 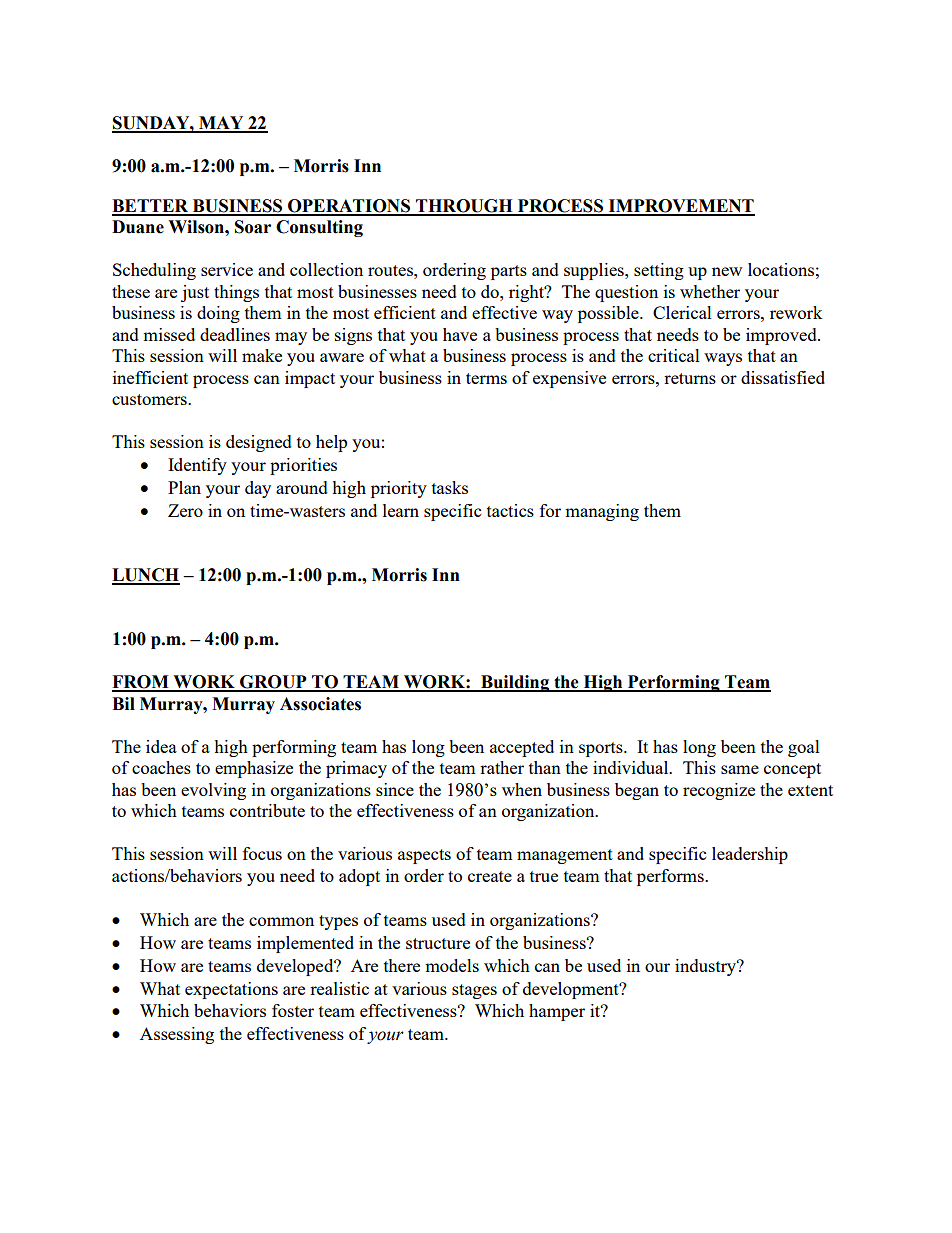 What do you see at coordinates (253, 227) in the image?
I see `Soar` at bounding box center [253, 227].
